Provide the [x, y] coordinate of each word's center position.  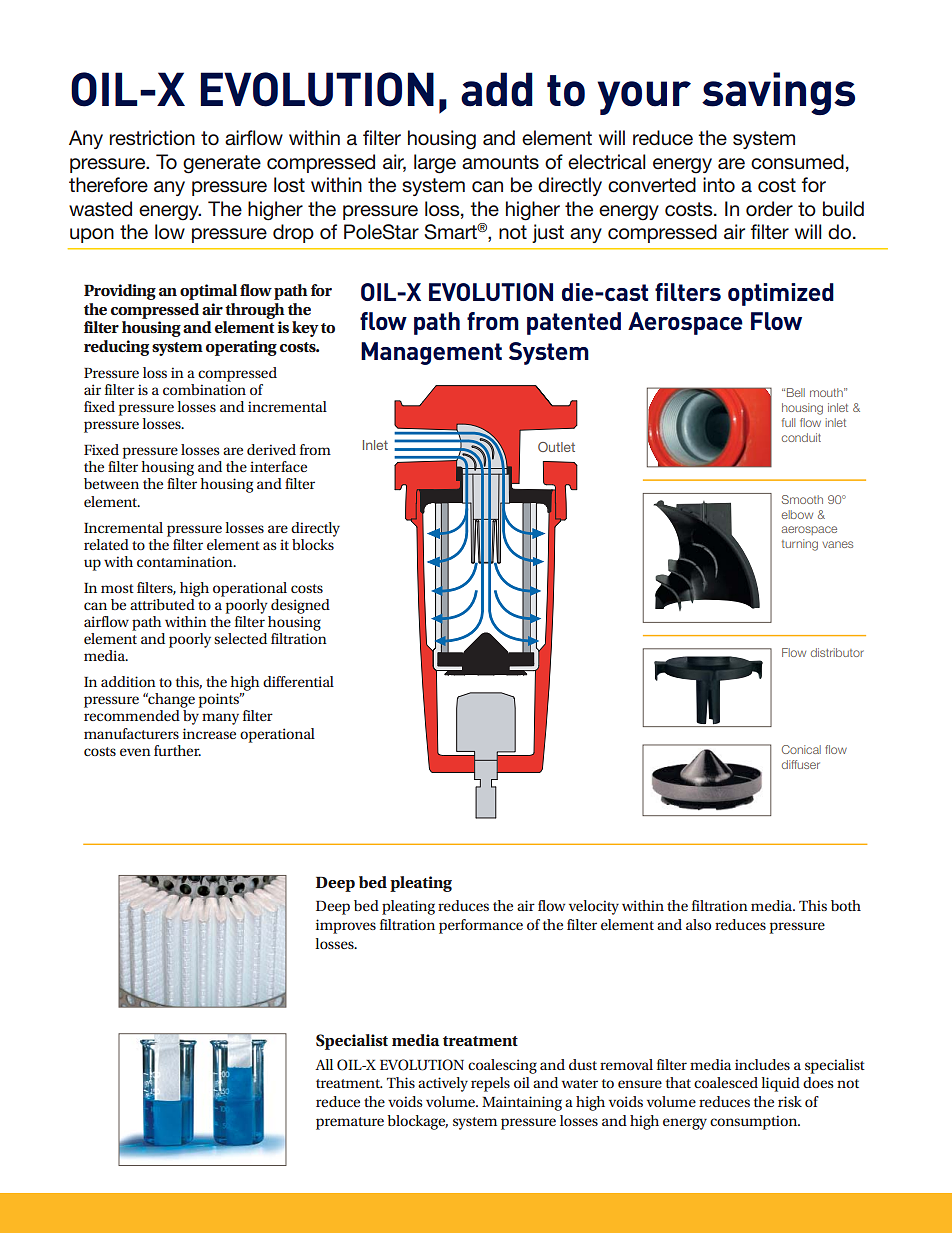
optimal [208, 292]
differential [298, 681]
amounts [500, 162]
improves [346, 926]
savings [778, 94]
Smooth [802, 499]
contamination [186, 561]
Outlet [556, 447]
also [698, 924]
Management [431, 353]
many [220, 719]
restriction [152, 138]
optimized [781, 294]
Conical [801, 749]
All [324, 1064]
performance [481, 926]
